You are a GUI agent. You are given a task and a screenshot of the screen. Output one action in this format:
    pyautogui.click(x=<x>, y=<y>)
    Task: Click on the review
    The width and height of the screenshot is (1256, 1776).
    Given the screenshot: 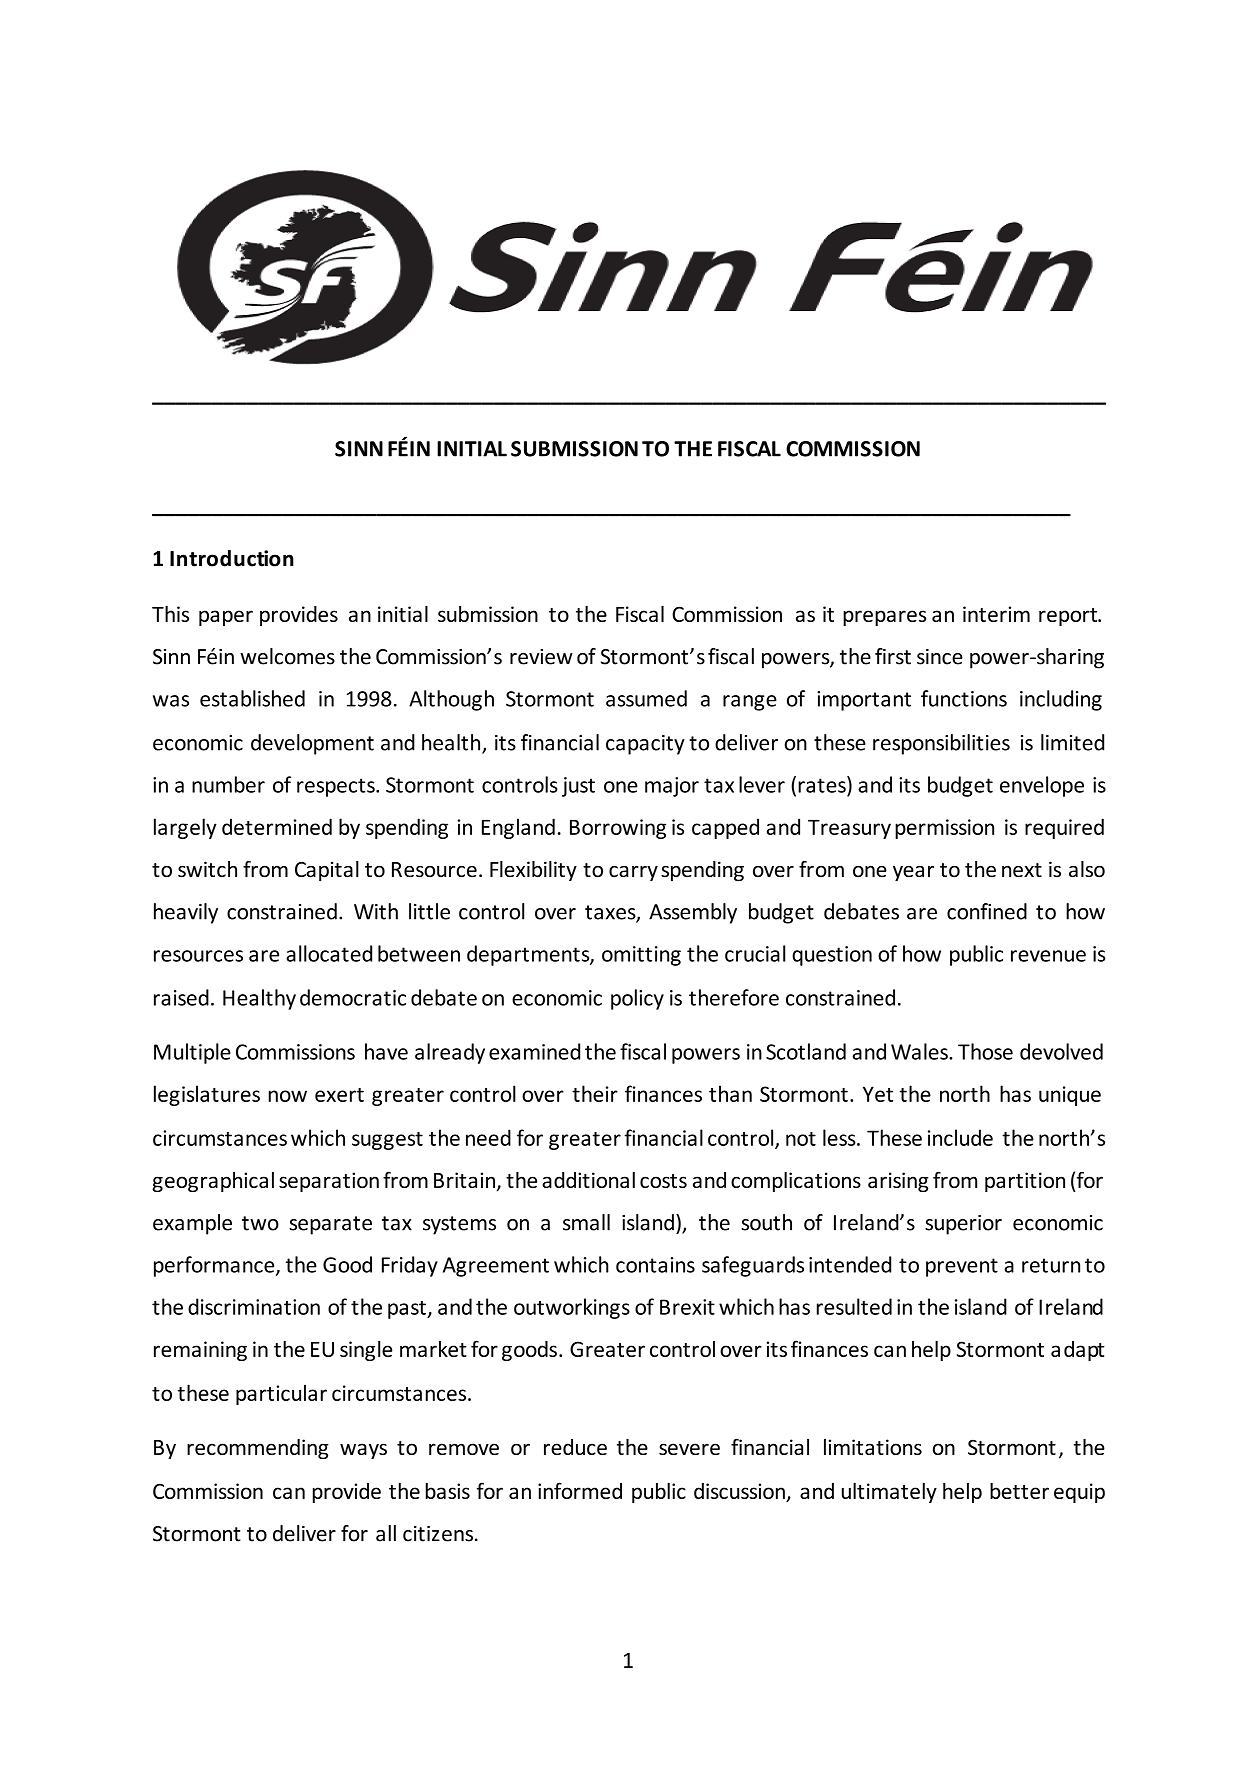 What is the action you would take?
    pyautogui.click(x=541, y=657)
